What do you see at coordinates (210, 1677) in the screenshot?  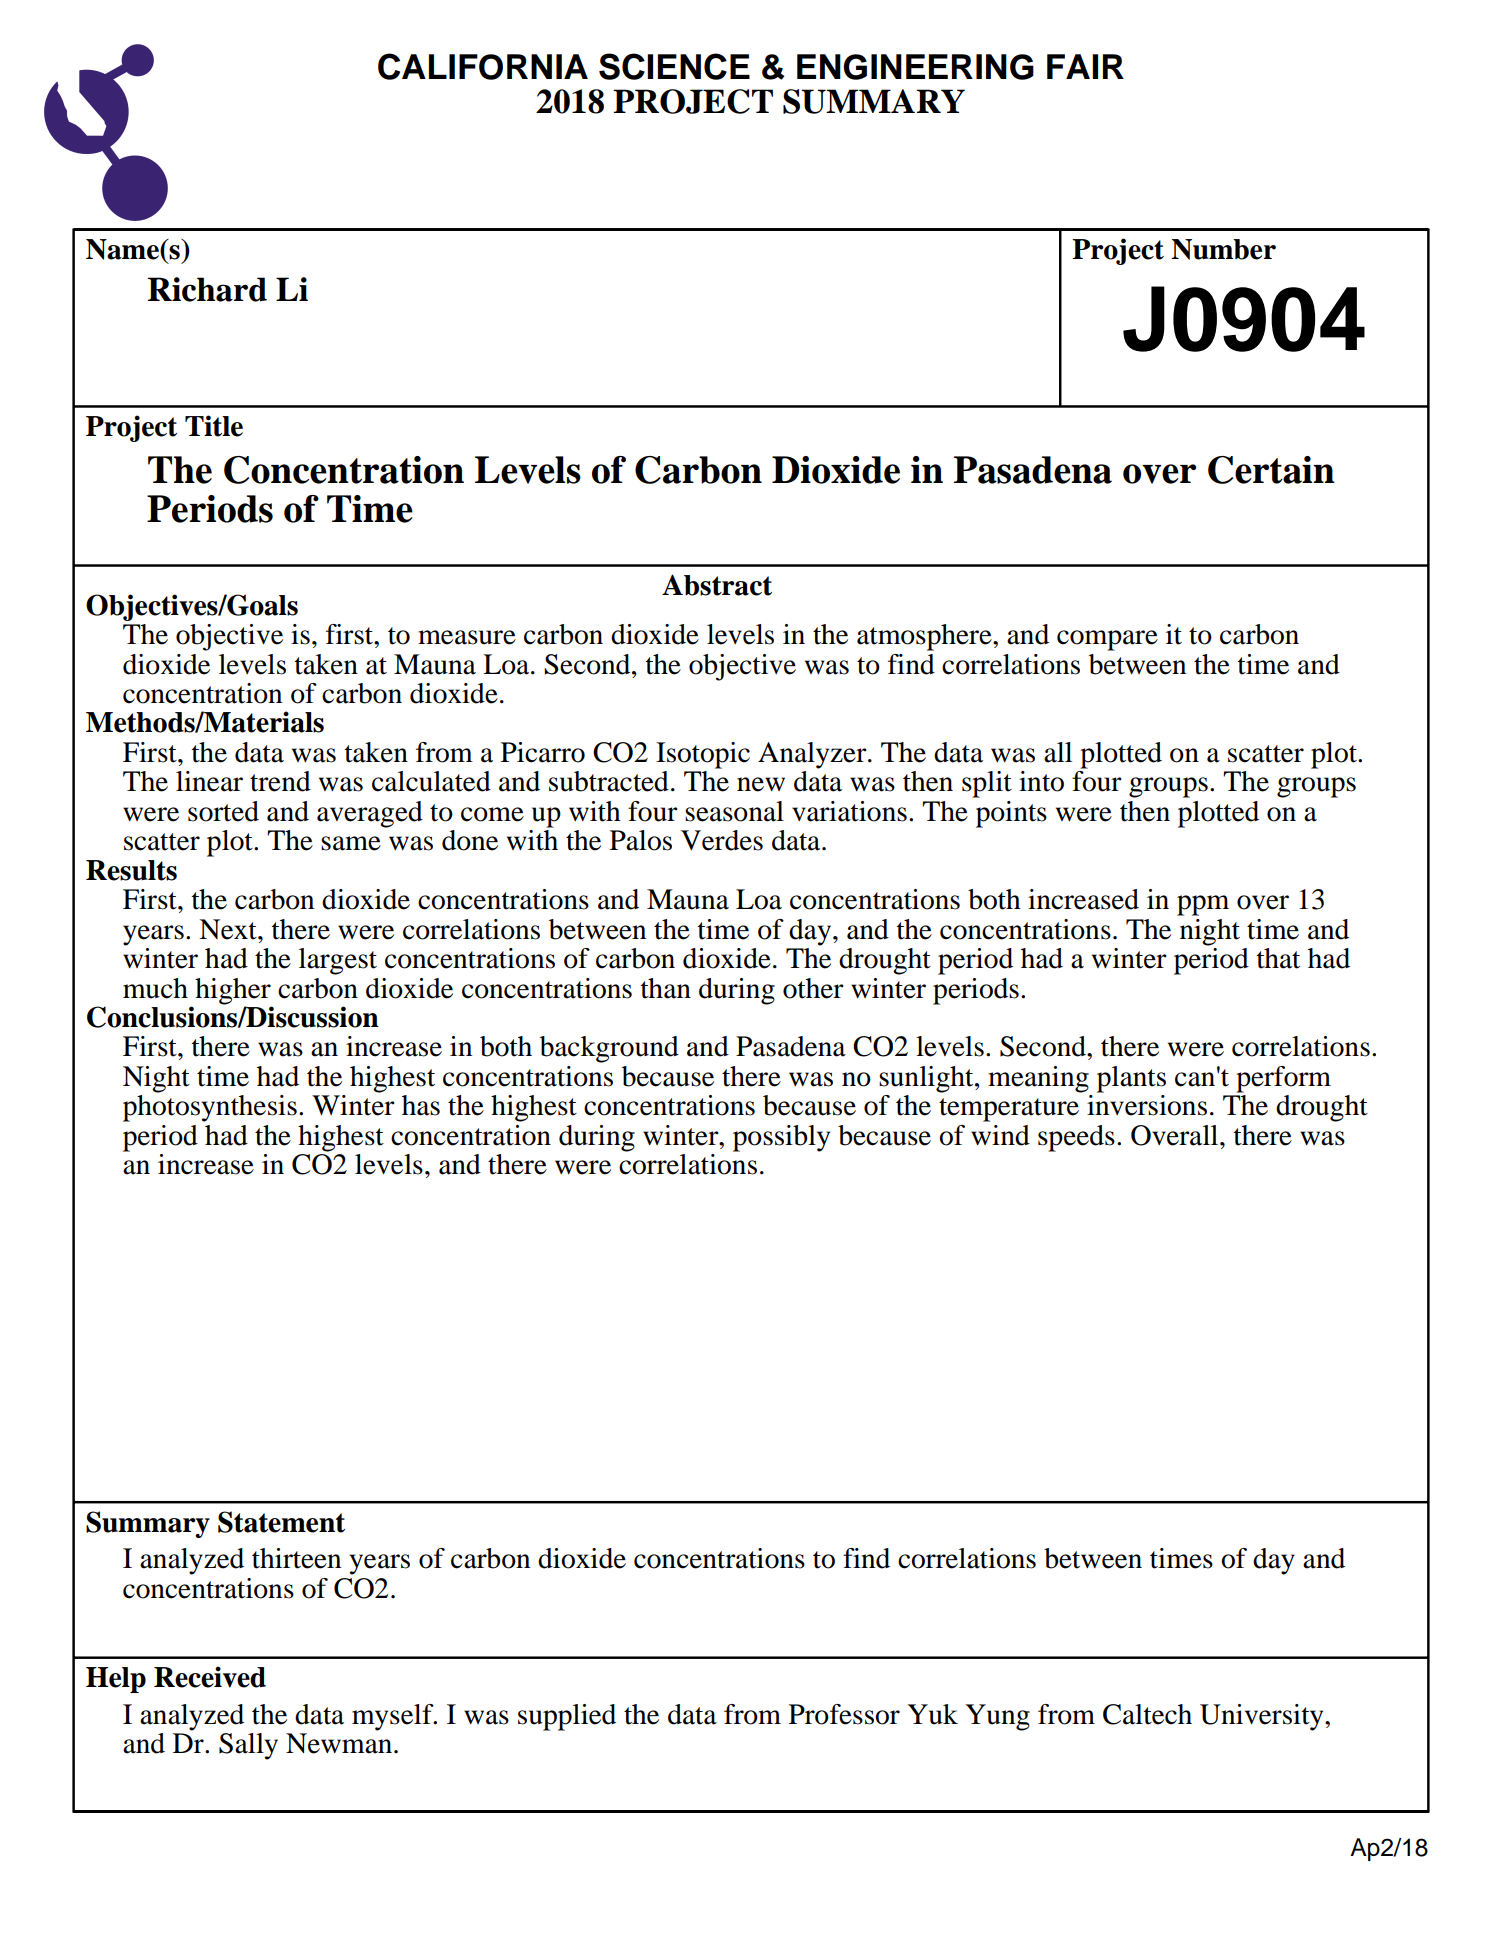 I see `Received` at bounding box center [210, 1677].
